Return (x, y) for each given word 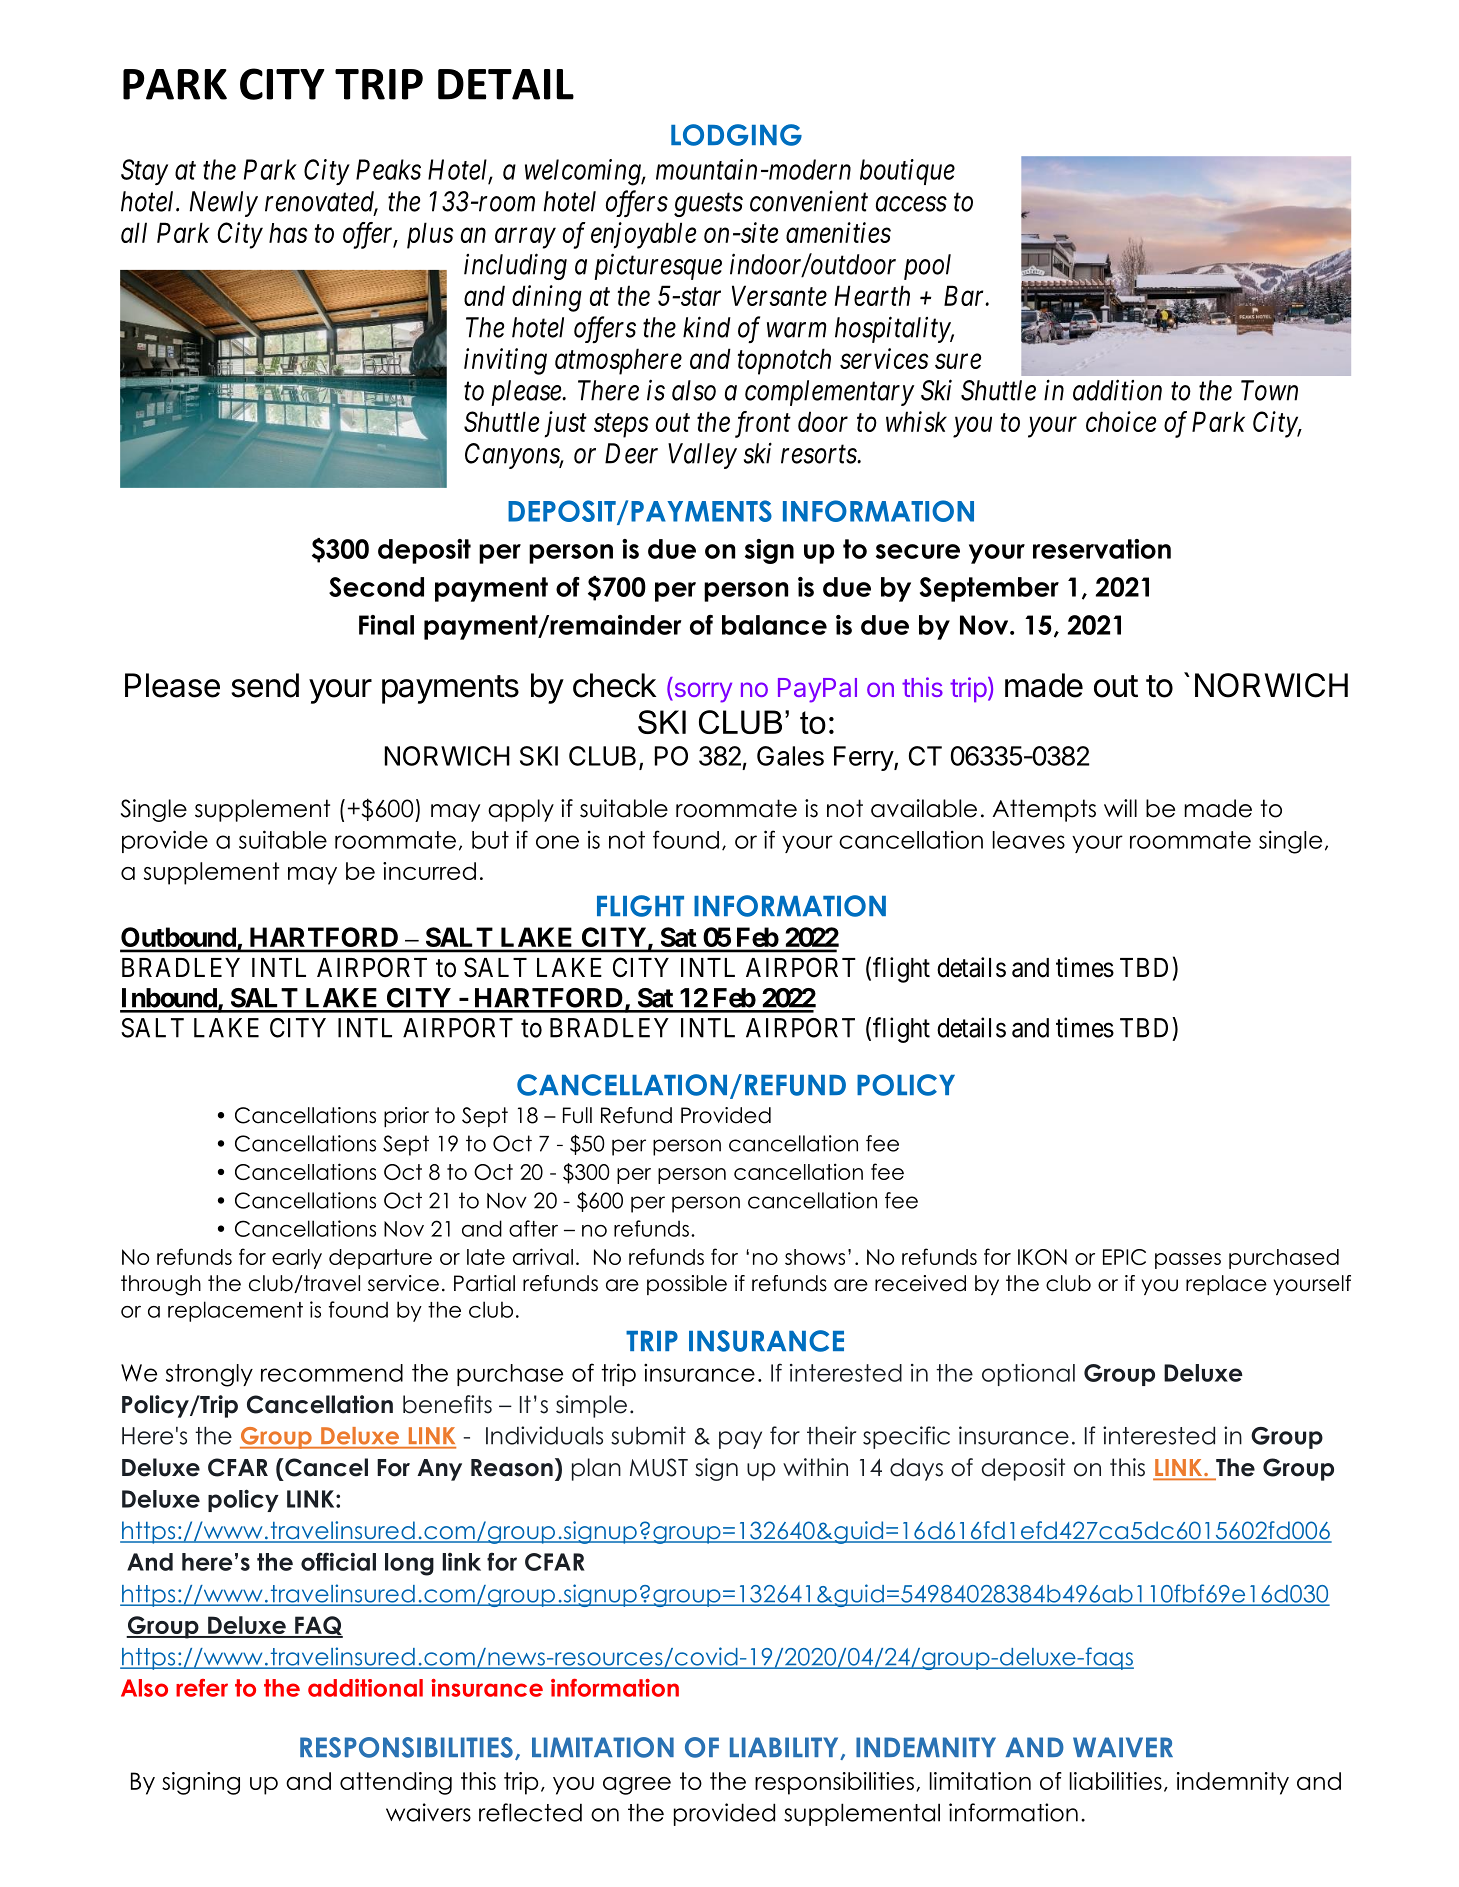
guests (708, 205)
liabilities (1116, 1781)
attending (396, 1783)
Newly (224, 204)
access (911, 204)
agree (637, 1786)
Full (577, 1115)
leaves (1029, 840)
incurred (429, 871)
